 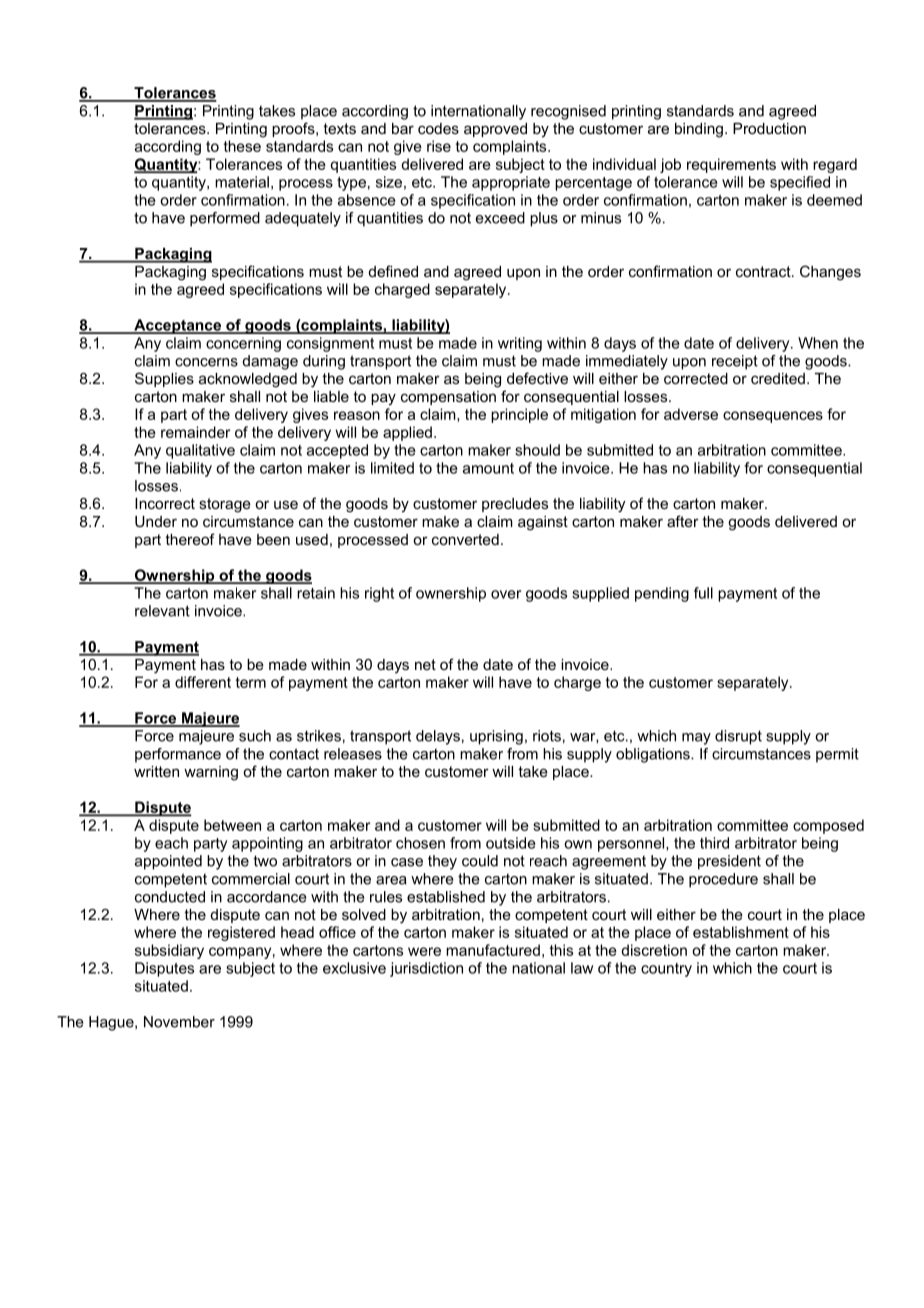 What do you see at coordinates (242, 146) in the screenshot?
I see `these` at bounding box center [242, 146].
